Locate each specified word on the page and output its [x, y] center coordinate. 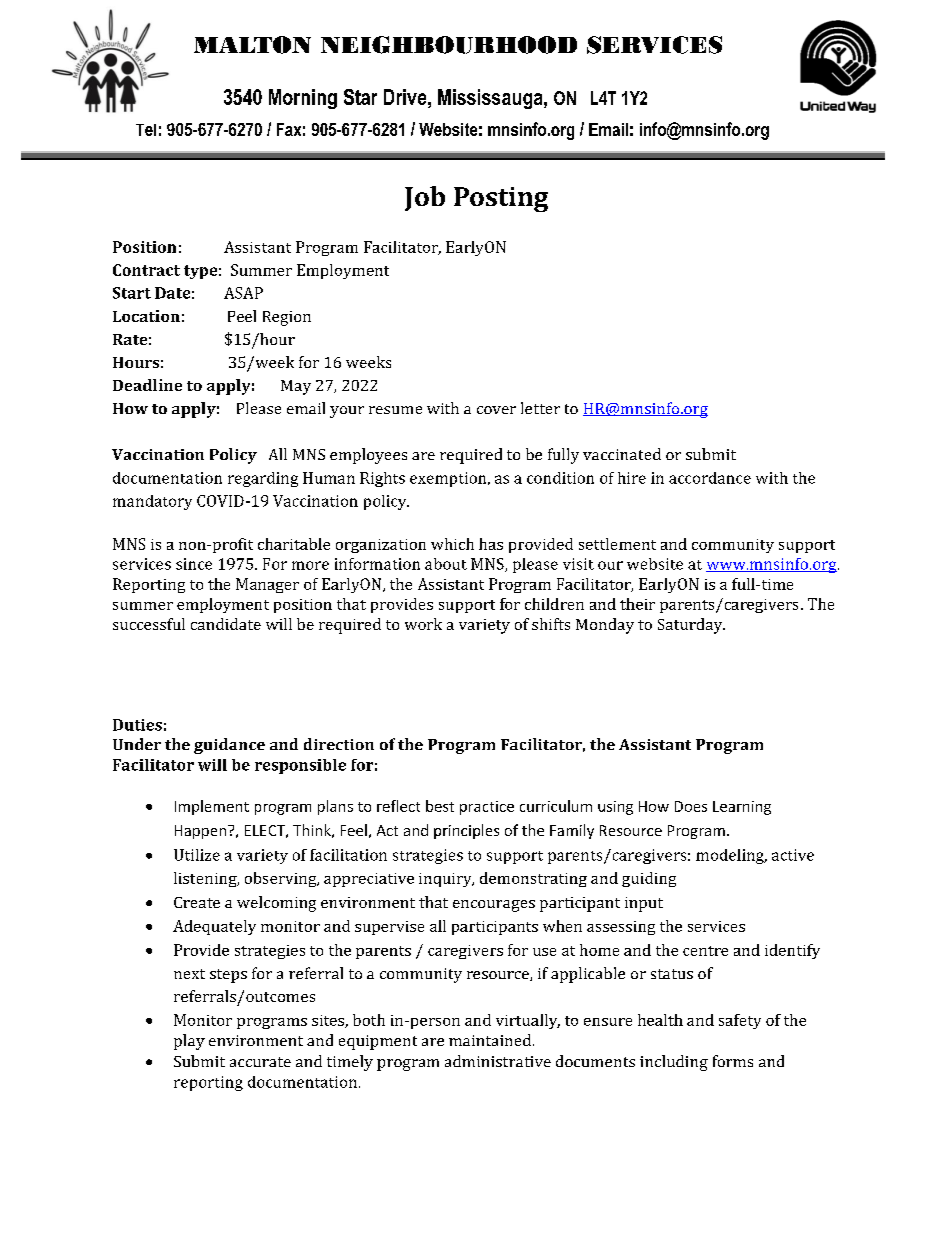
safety [740, 1021]
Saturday [691, 626]
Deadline [147, 385]
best [440, 806]
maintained [491, 1040]
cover [496, 410]
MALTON [252, 45]
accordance [710, 478]
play [189, 1042]
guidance [229, 746]
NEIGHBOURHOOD [449, 45]
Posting [501, 199]
